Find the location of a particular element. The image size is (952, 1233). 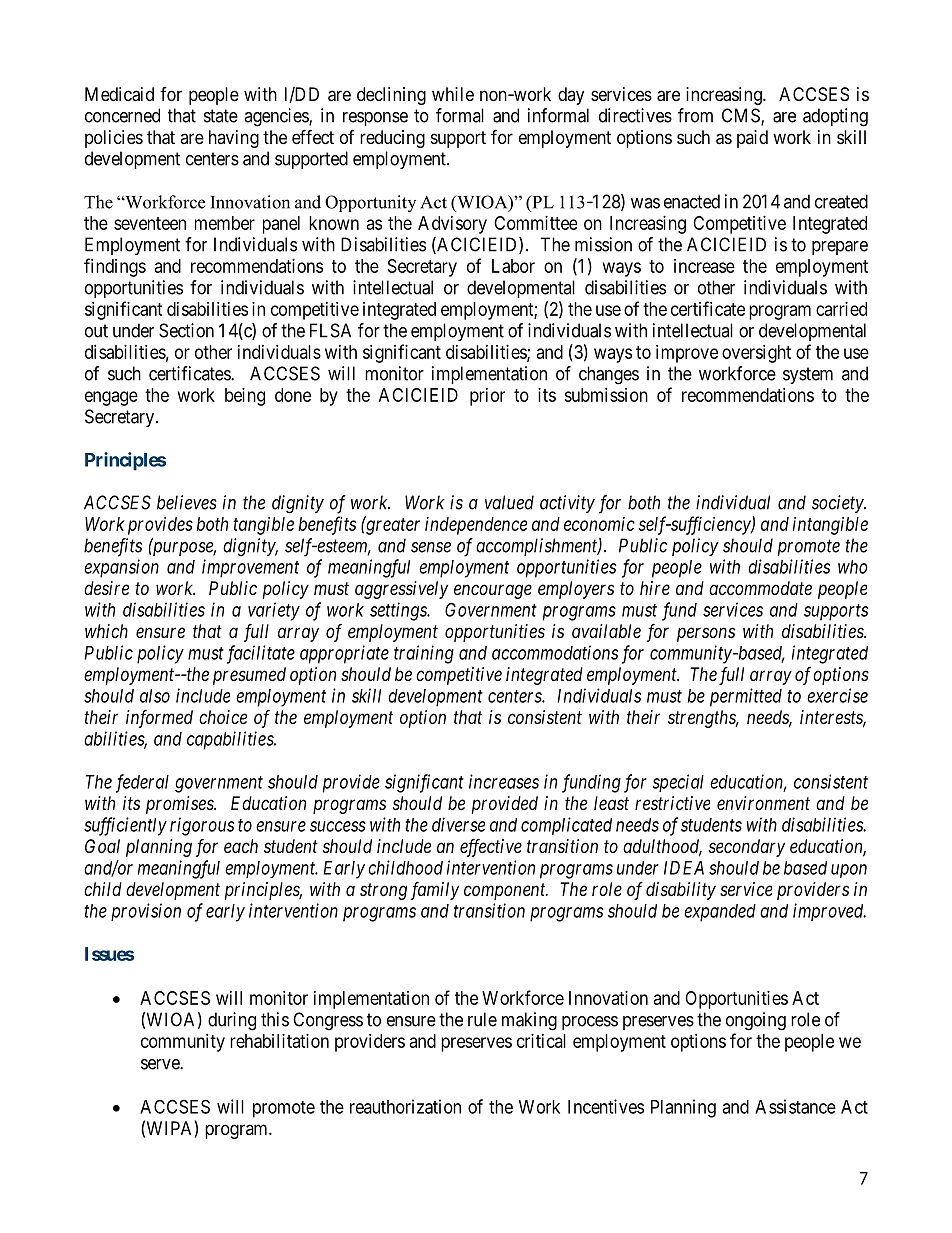

state is located at coordinates (221, 116).
